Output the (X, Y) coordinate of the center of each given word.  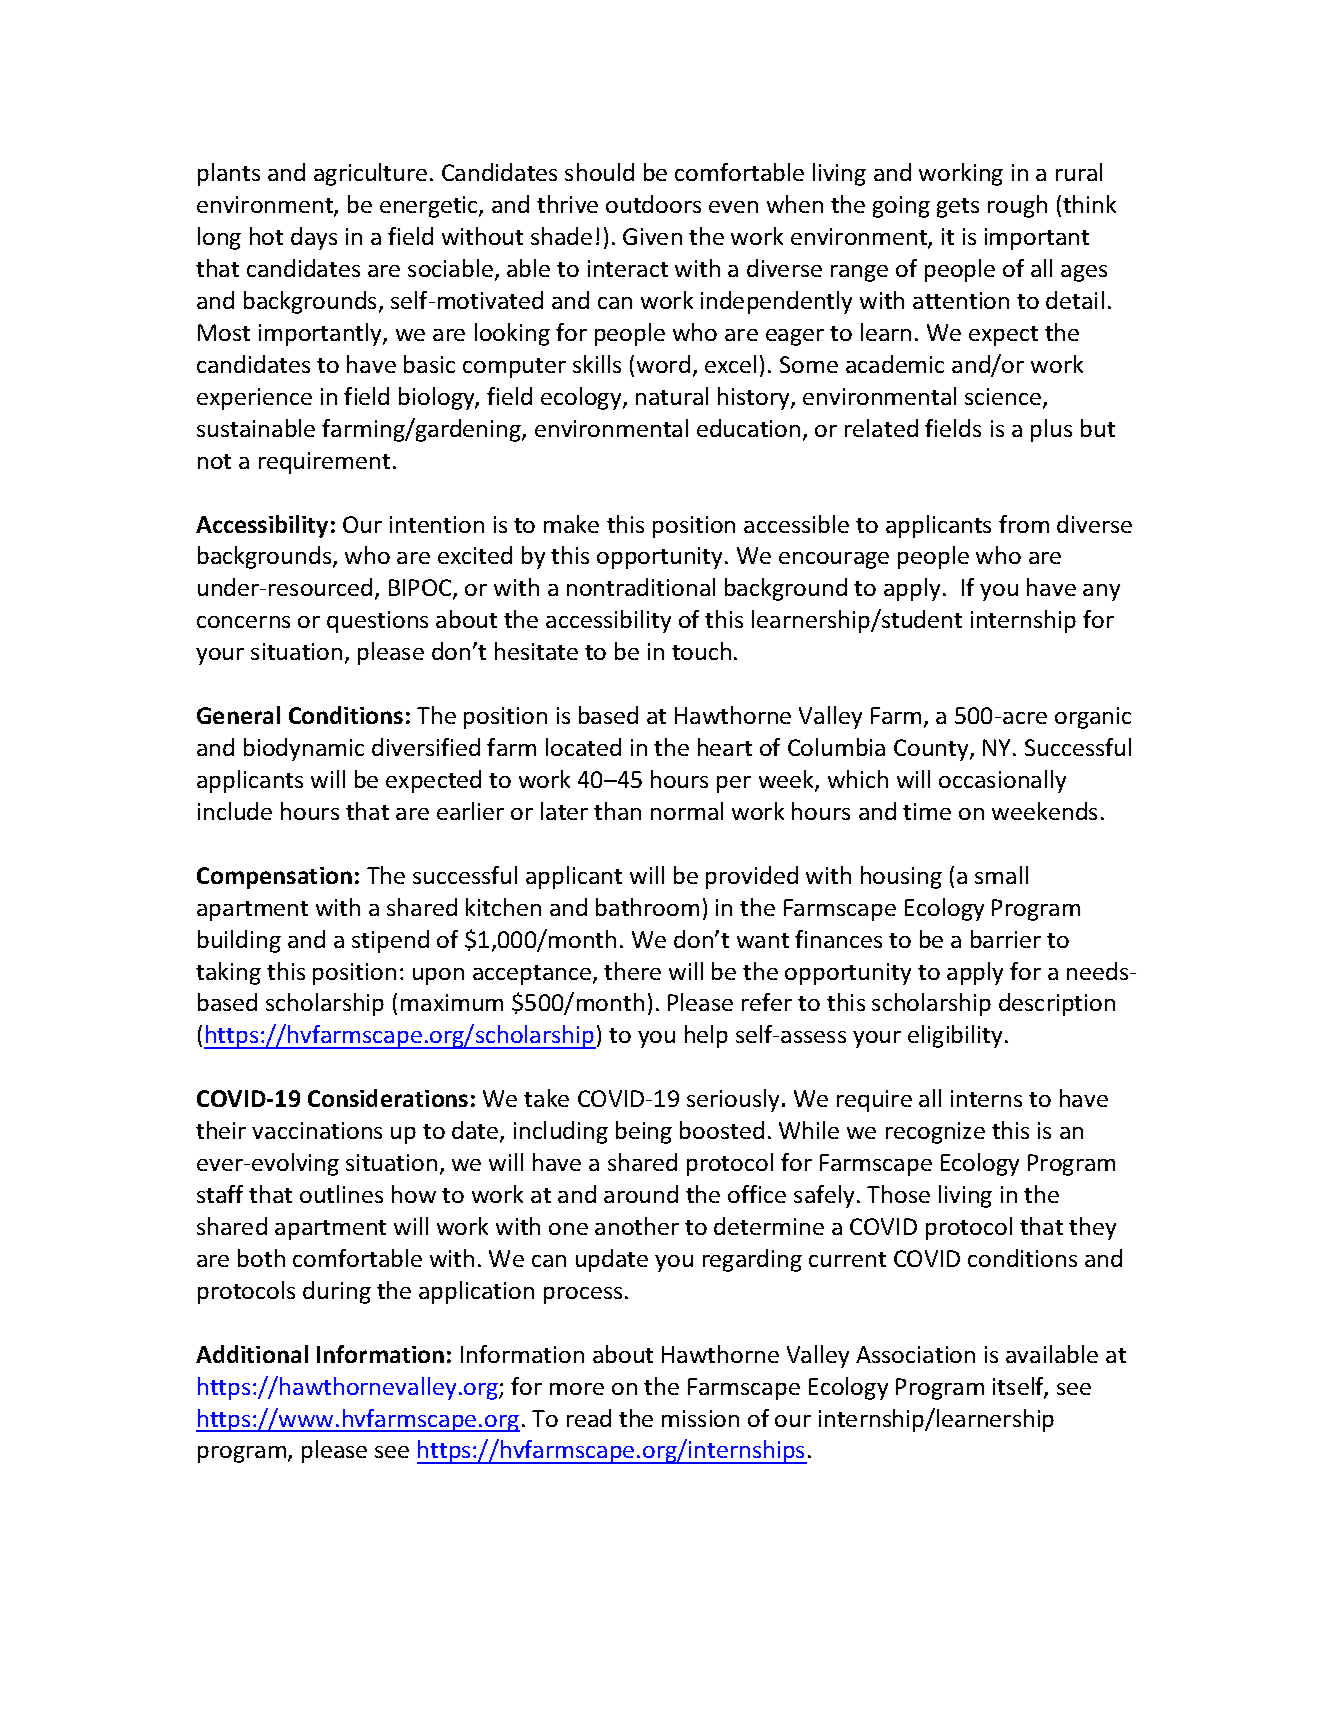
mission (700, 1418)
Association (915, 1354)
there (632, 971)
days (314, 238)
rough (1017, 206)
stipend (390, 941)
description (1057, 1004)
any (1101, 592)
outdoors (653, 204)
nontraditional (641, 587)
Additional (252, 1354)
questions (377, 622)
